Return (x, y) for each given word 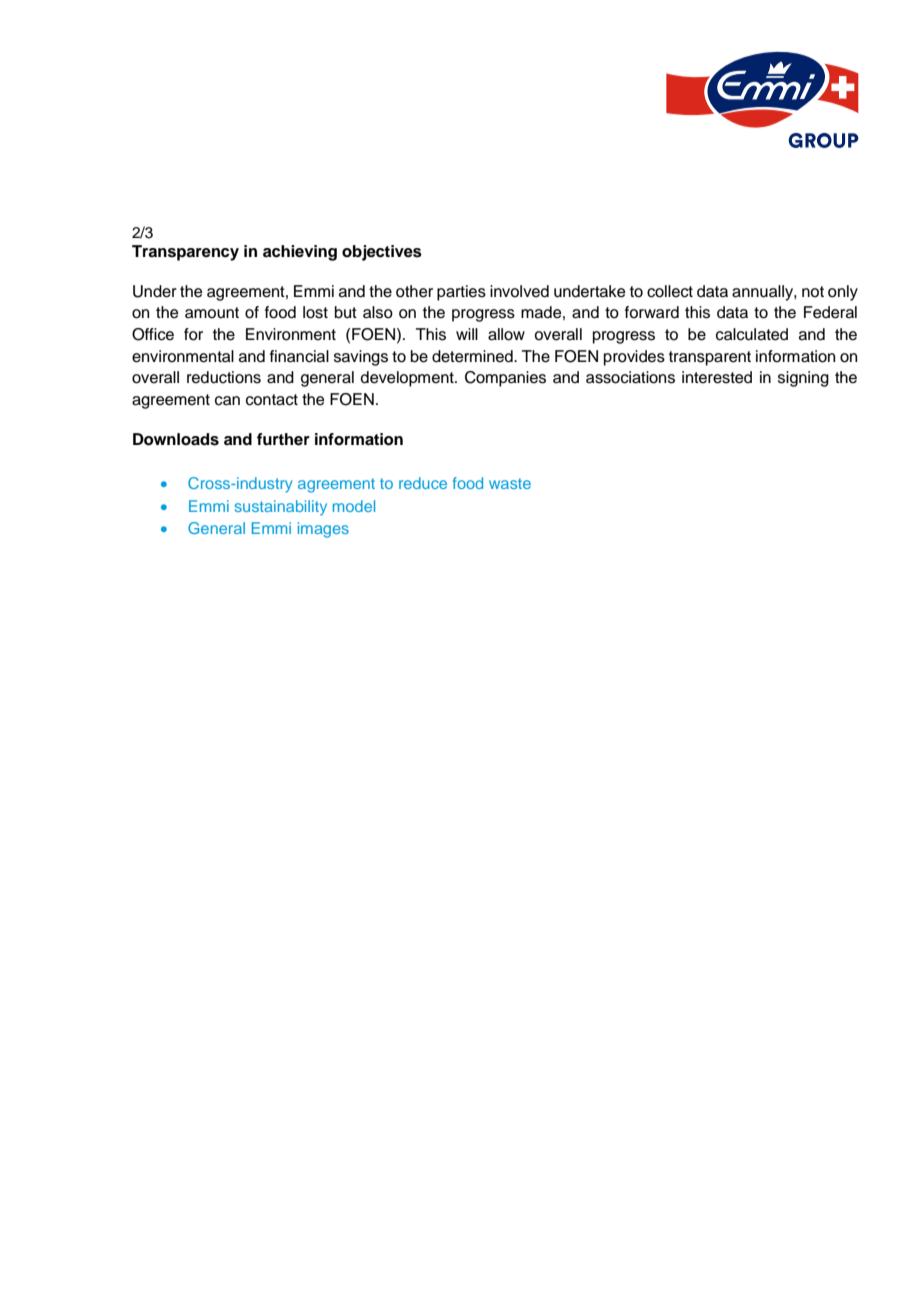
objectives (382, 253)
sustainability (281, 508)
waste (510, 483)
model (354, 506)
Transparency (185, 253)
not (813, 292)
